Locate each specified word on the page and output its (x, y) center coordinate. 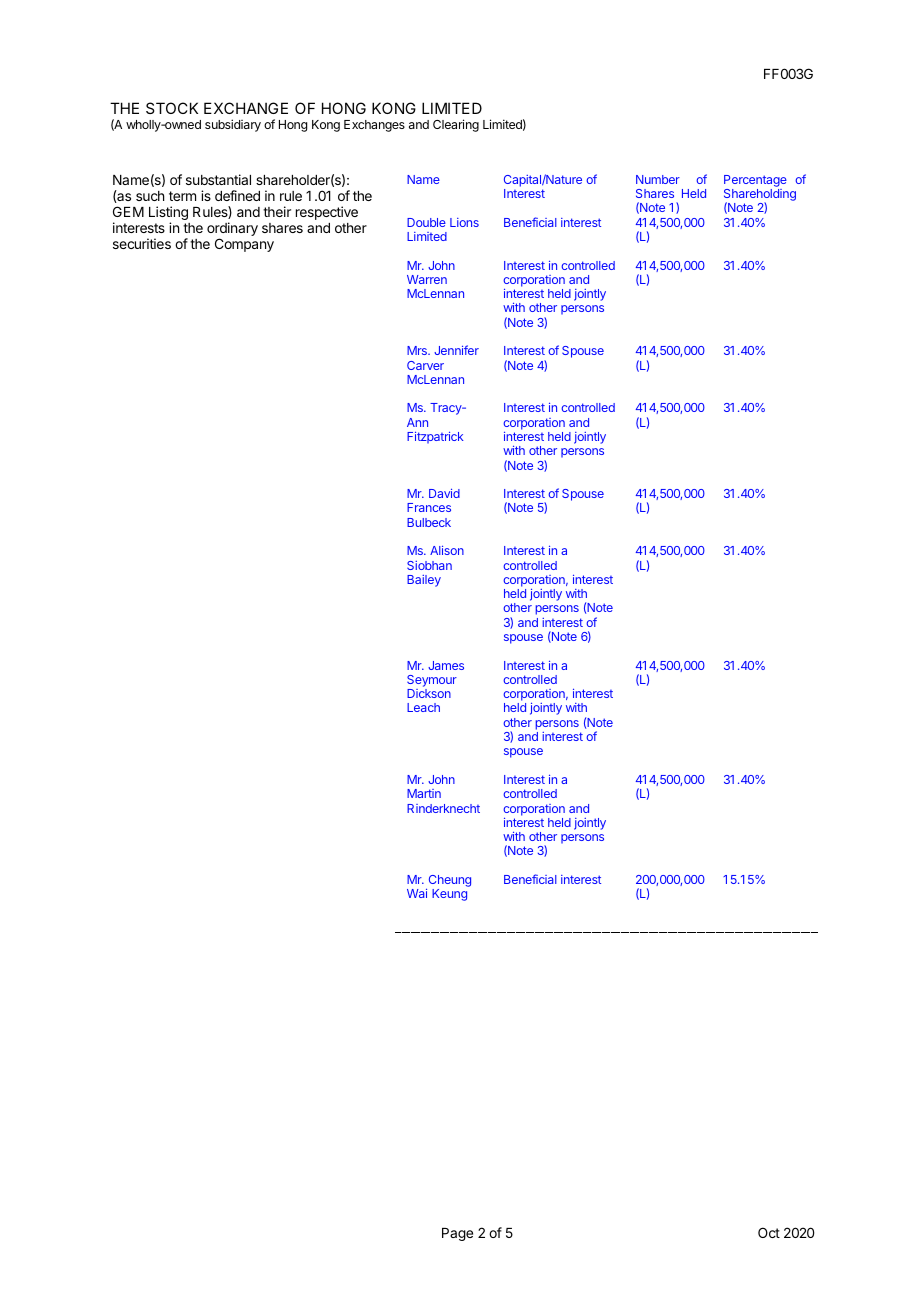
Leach (423, 707)
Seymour (432, 682)
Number (658, 179)
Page (457, 1234)
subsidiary (233, 125)
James (446, 665)
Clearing (456, 125)
